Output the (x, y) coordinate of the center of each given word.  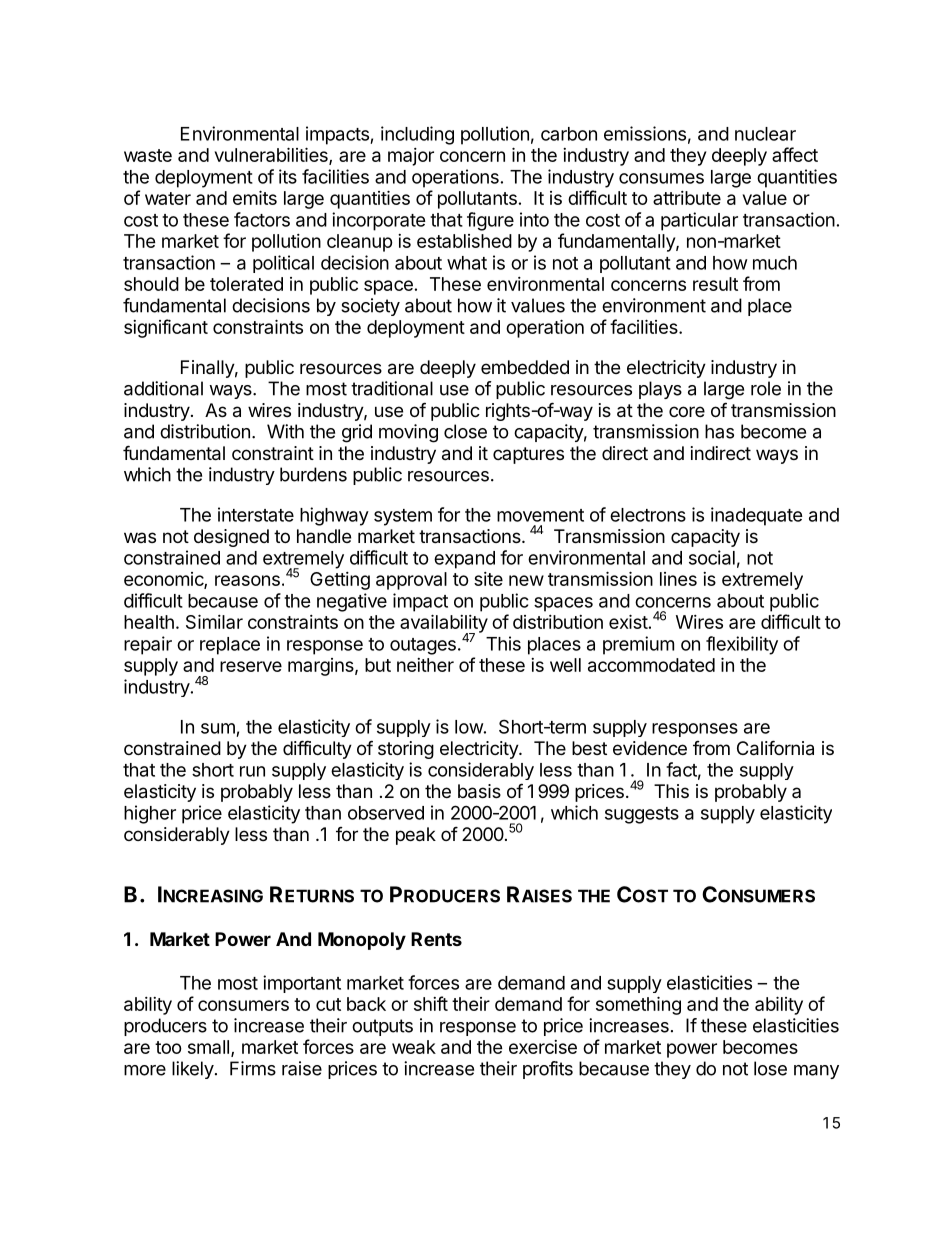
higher (150, 814)
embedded (525, 367)
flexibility (742, 645)
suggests (642, 815)
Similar (214, 621)
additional (163, 388)
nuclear (765, 134)
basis (479, 791)
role (766, 388)
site (488, 579)
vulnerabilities (272, 156)
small (208, 1047)
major (411, 157)
